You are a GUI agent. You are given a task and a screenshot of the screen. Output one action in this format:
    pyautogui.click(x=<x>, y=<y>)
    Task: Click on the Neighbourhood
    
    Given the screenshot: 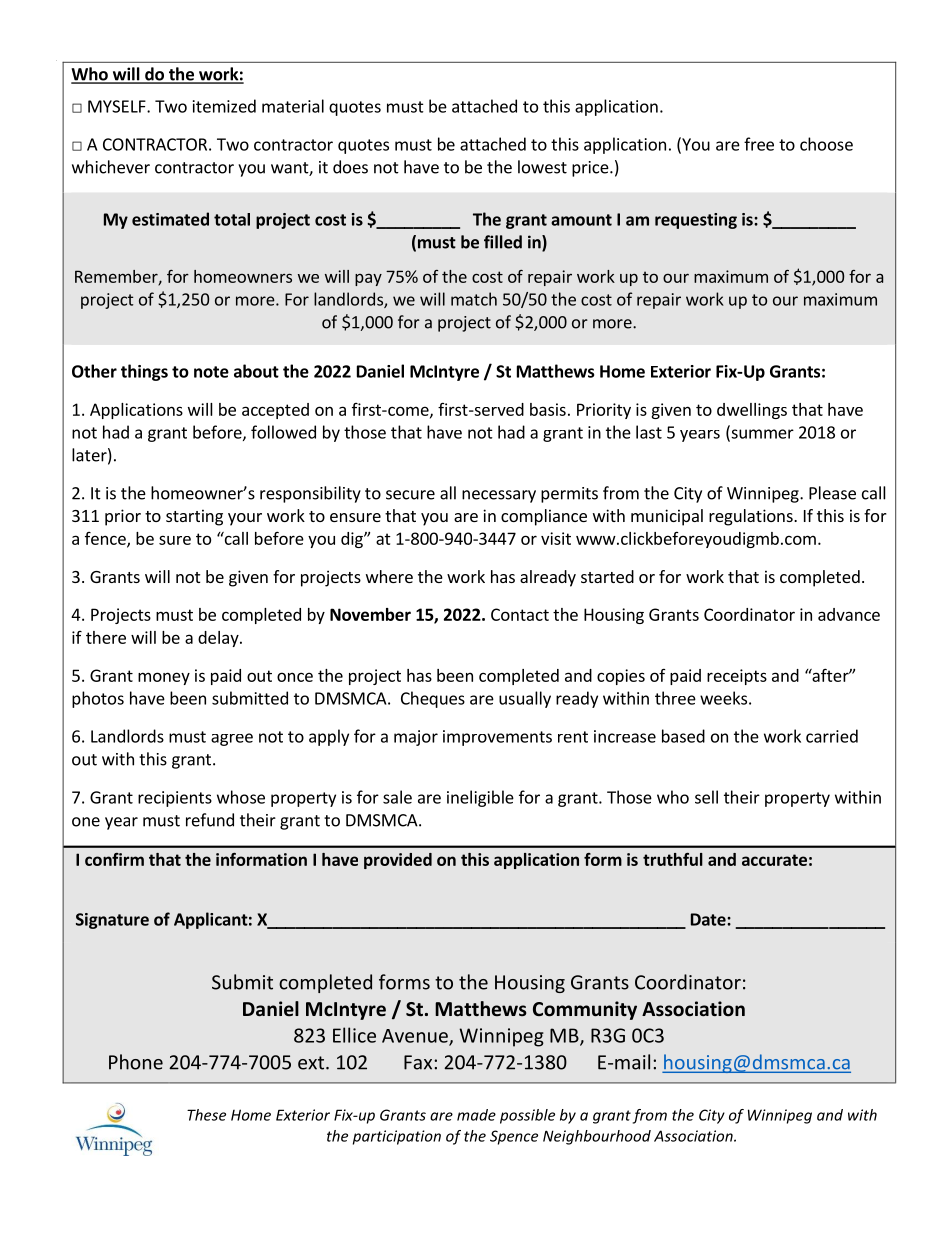 What is the action you would take?
    pyautogui.click(x=597, y=1137)
